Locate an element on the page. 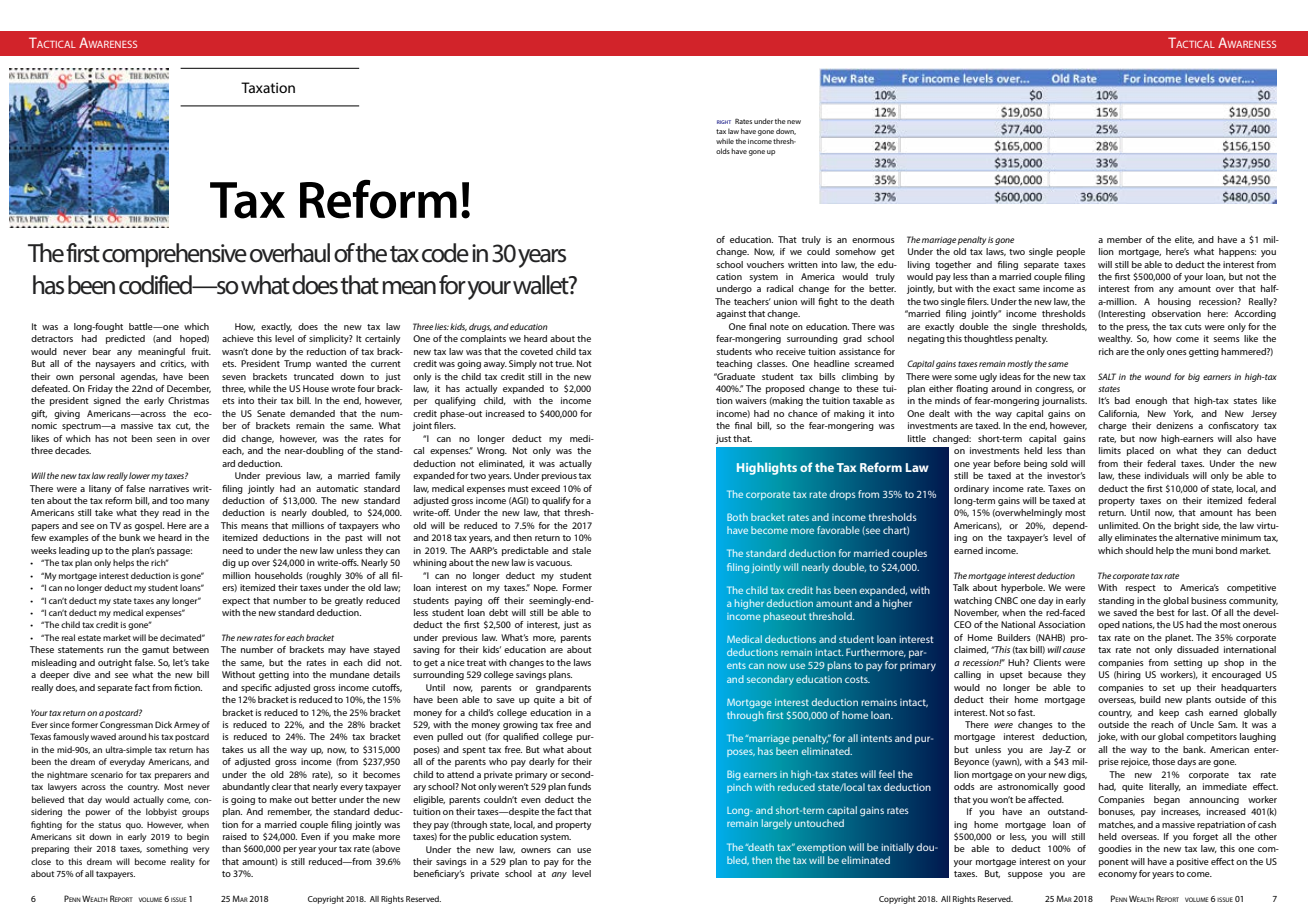 Image resolution: width=1308 pixels, height=924 pixels. should is located at coordinates (1139, 550).
